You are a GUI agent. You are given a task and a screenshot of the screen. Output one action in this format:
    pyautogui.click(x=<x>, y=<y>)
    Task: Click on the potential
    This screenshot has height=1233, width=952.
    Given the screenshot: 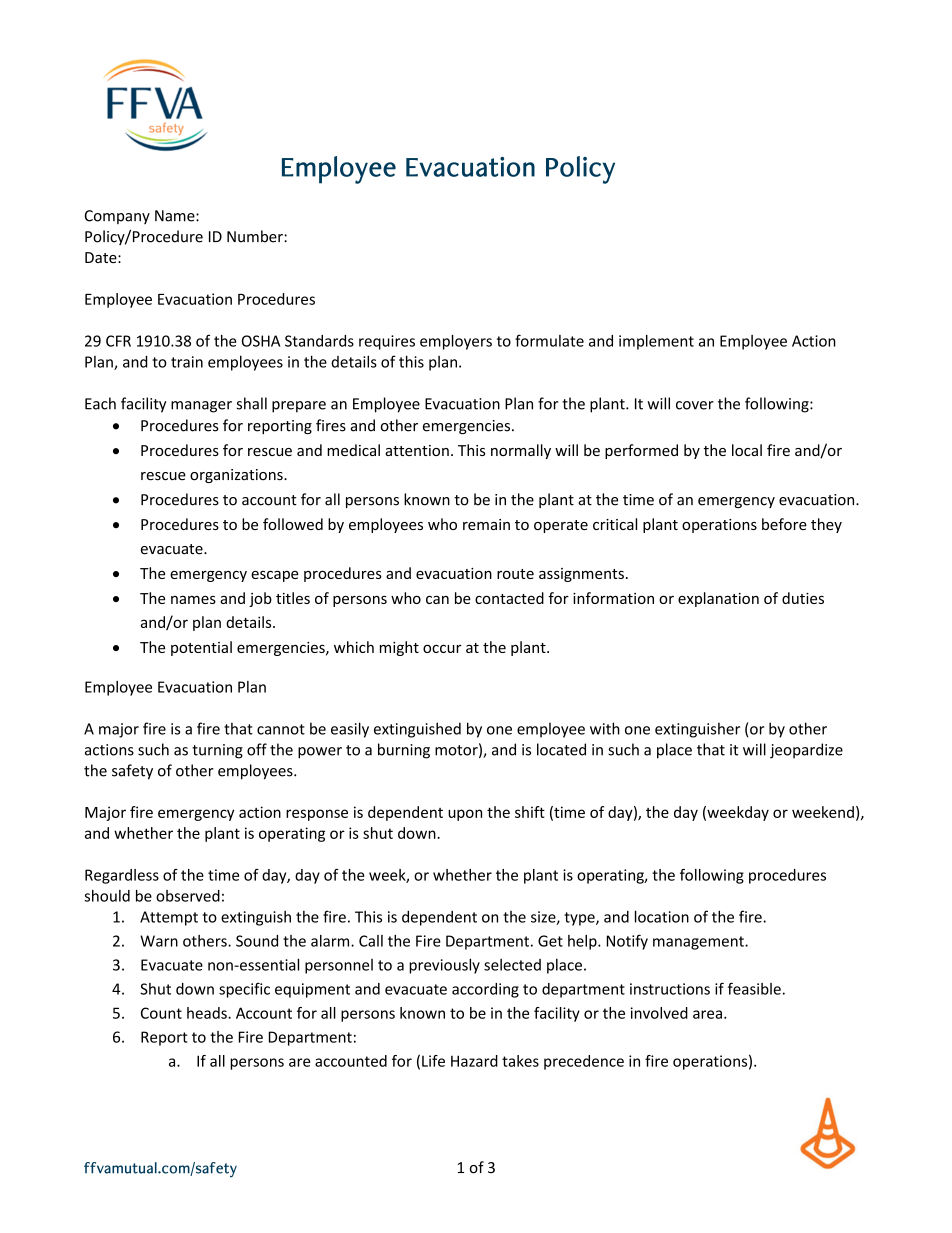 What is the action you would take?
    pyautogui.click(x=201, y=648)
